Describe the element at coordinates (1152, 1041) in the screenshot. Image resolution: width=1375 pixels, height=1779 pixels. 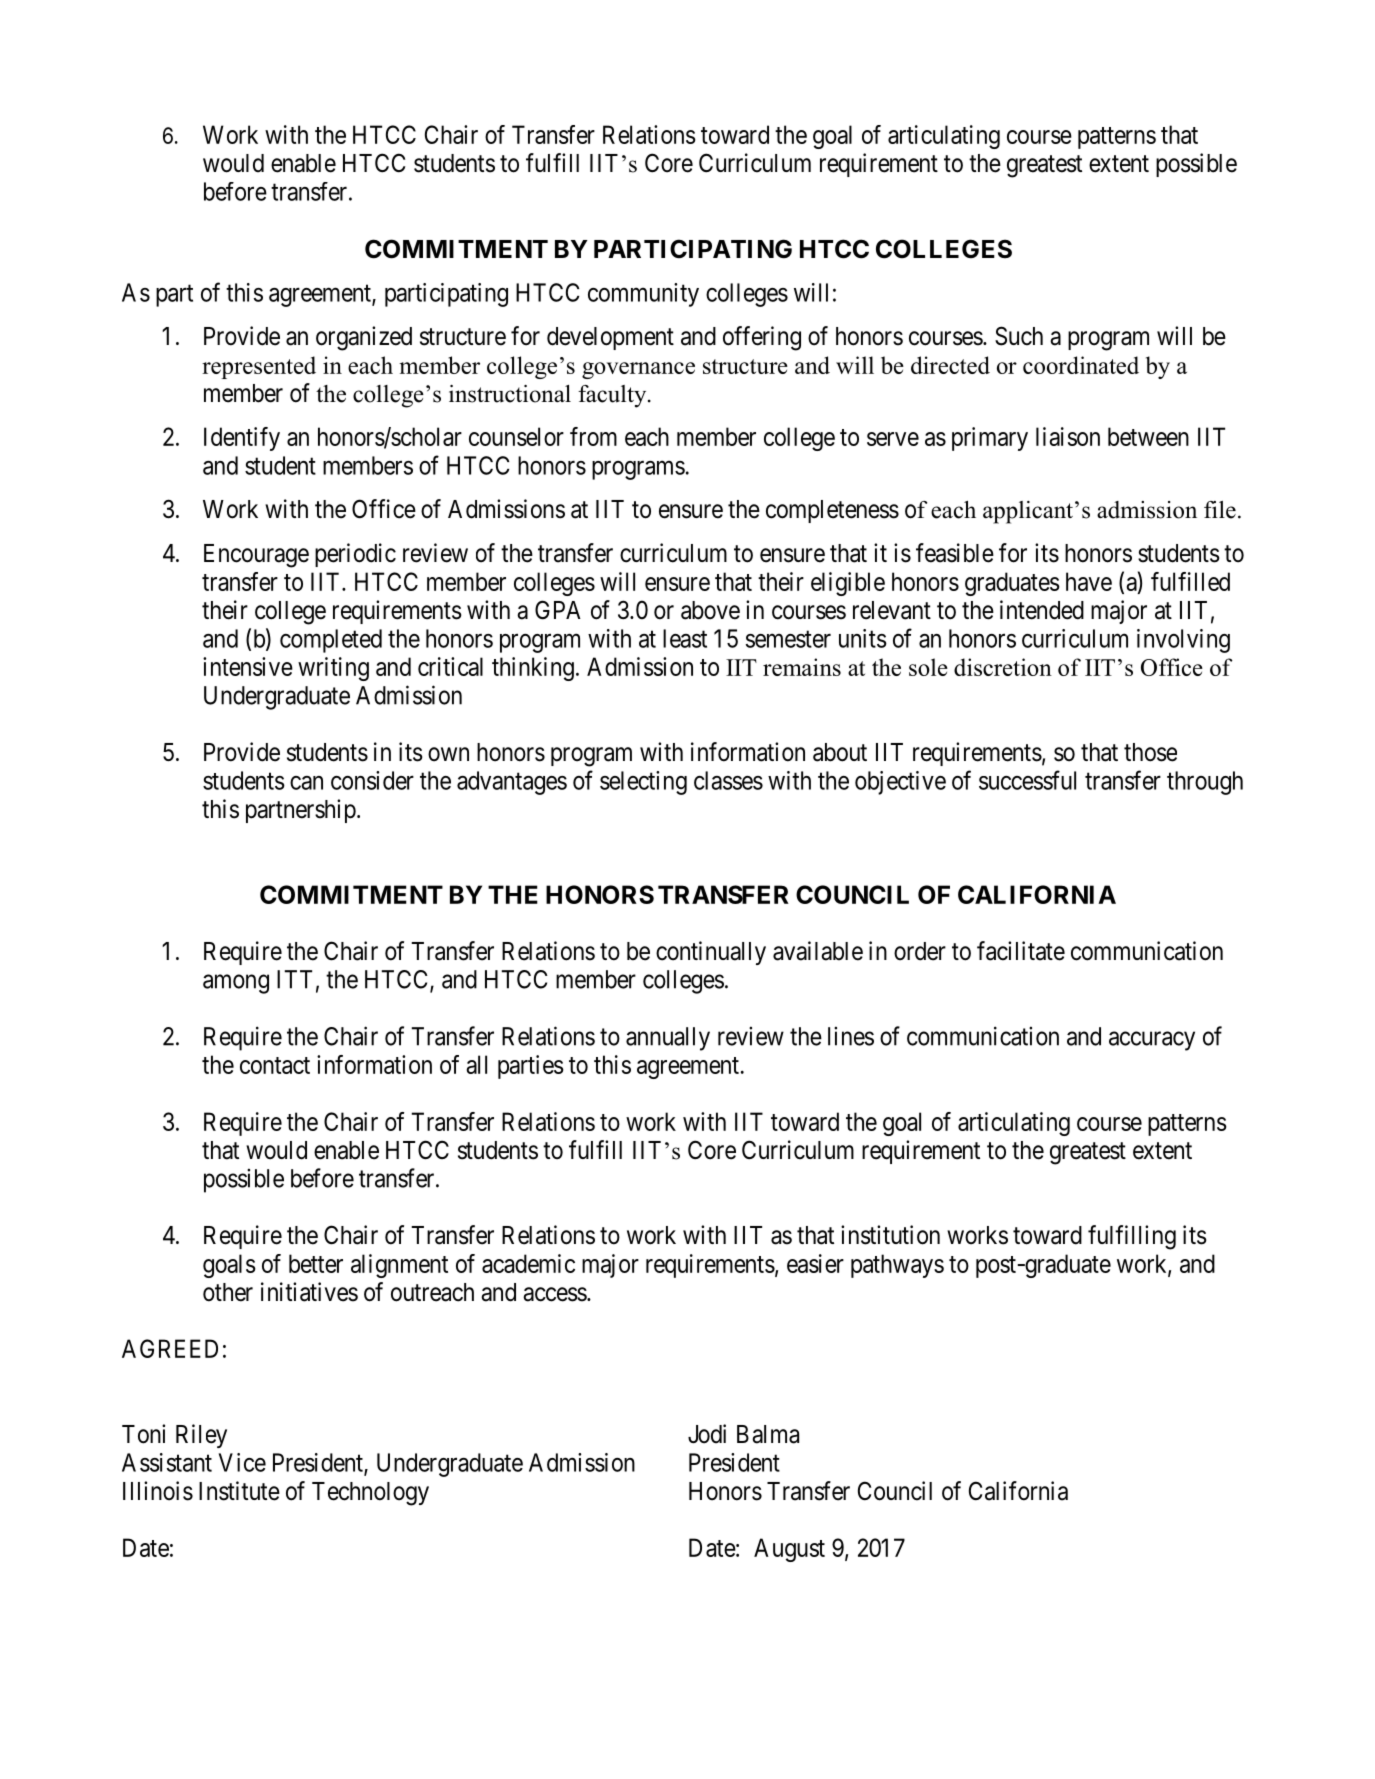
I see `accuracy` at that location.
